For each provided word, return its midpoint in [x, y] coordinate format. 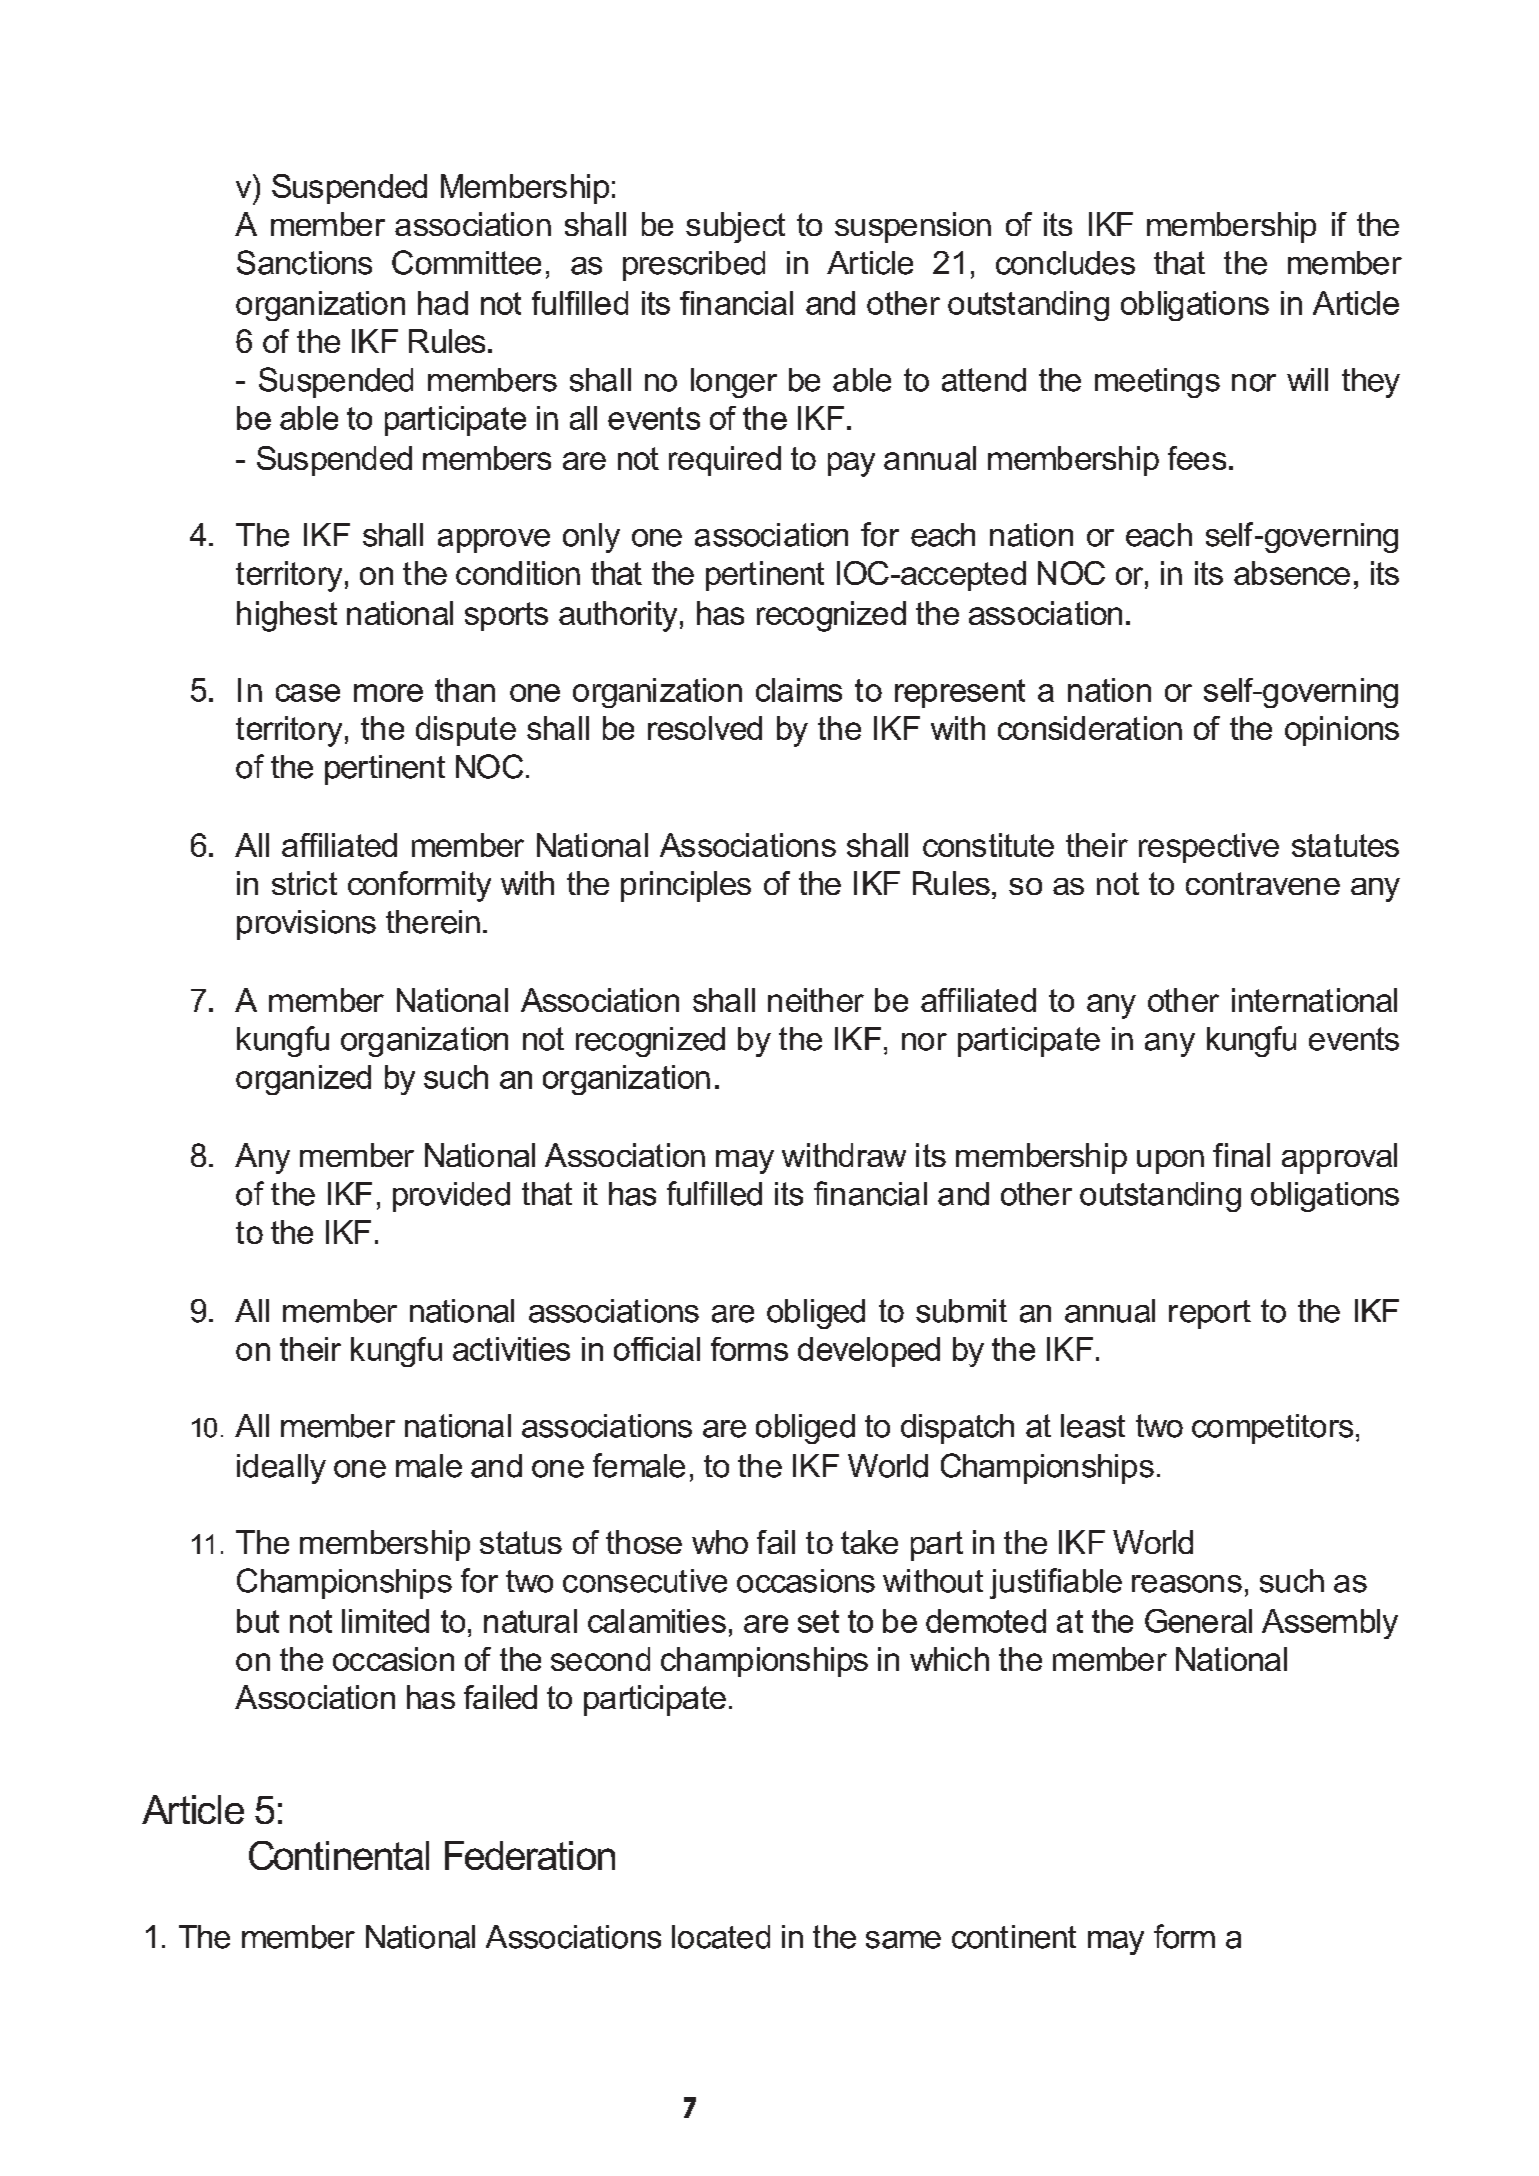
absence [1292, 573]
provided [451, 1197]
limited [385, 1621]
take [869, 1542]
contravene [1263, 883]
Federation [530, 1855]
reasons [1187, 1584]
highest [287, 616]
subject [735, 227]
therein [433, 922]
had [443, 303]
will [1307, 379]
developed [869, 1352]
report [1210, 1314]
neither [816, 1000]
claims [799, 690]
